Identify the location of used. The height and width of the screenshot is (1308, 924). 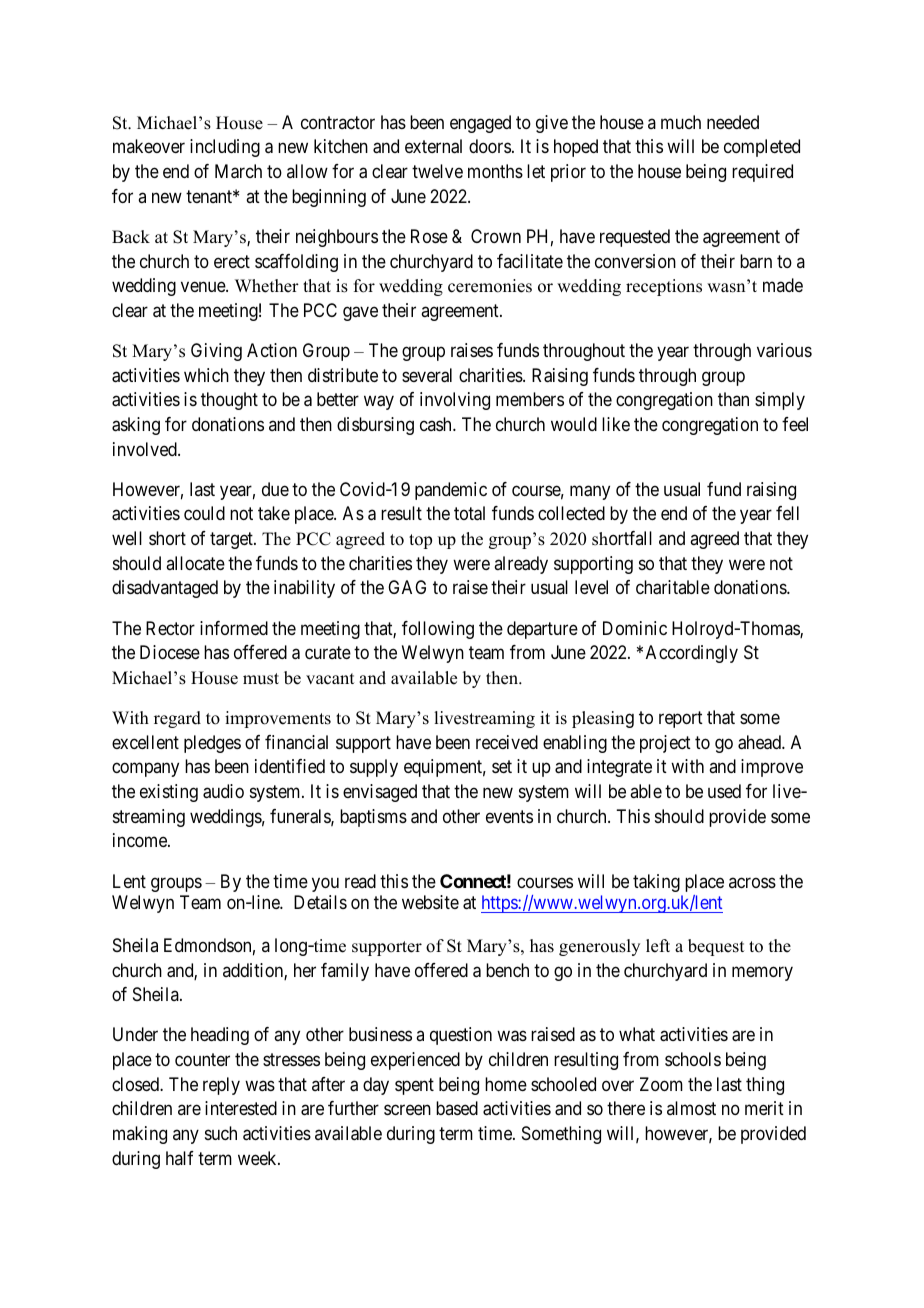
(724, 791).
